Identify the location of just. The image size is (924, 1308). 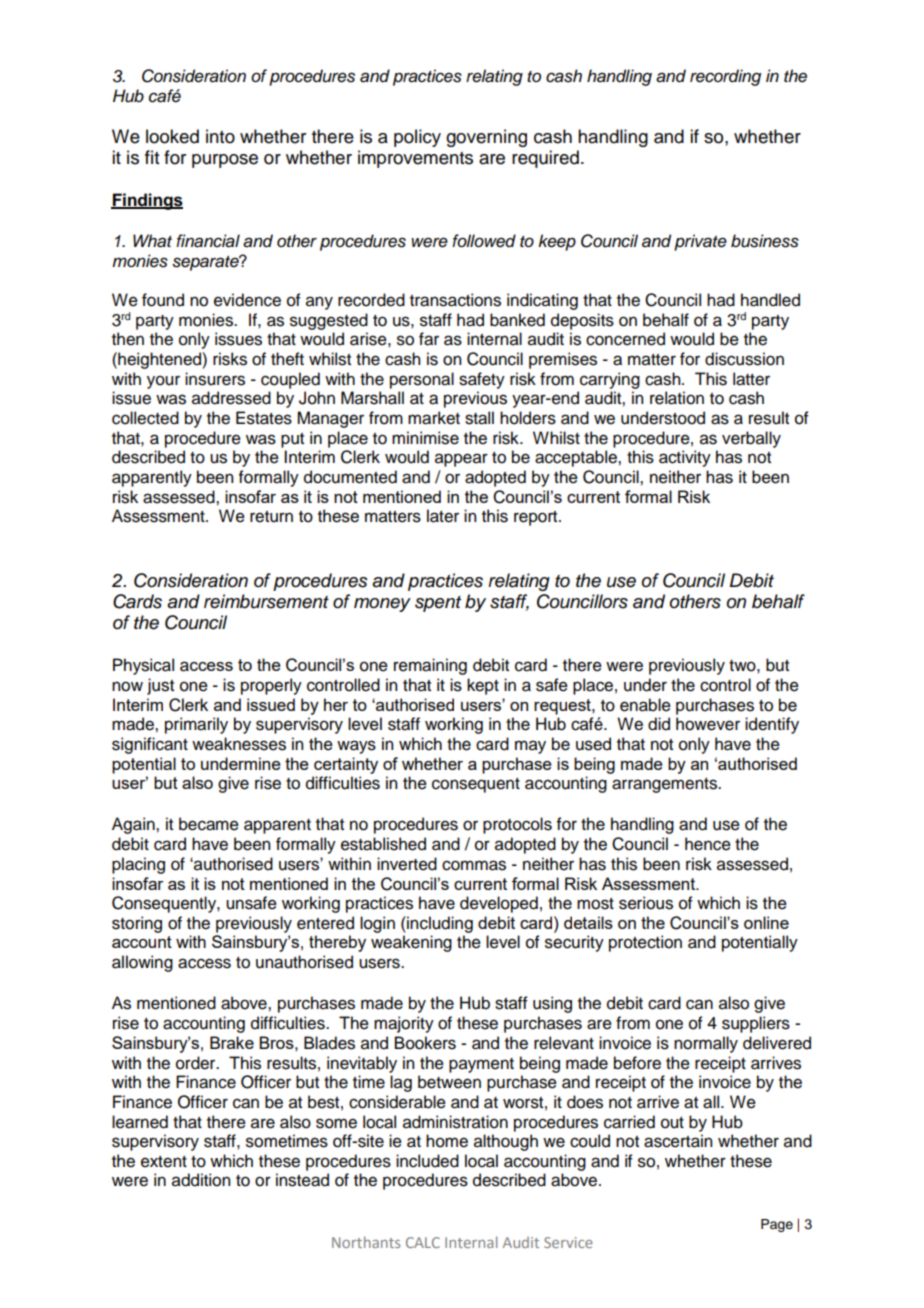
(160, 686).
